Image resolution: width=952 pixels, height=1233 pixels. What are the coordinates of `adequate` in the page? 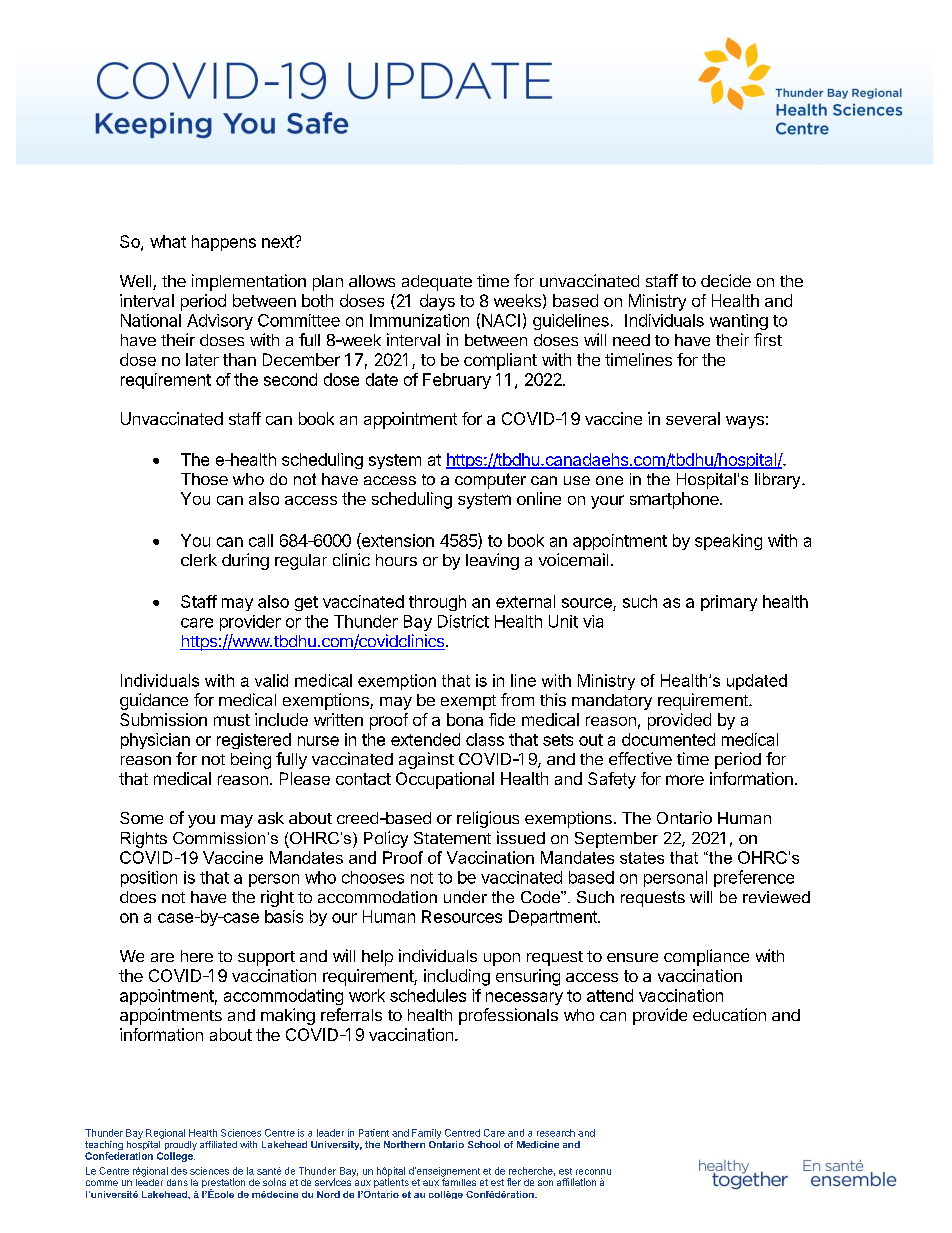 It's located at (437, 283).
